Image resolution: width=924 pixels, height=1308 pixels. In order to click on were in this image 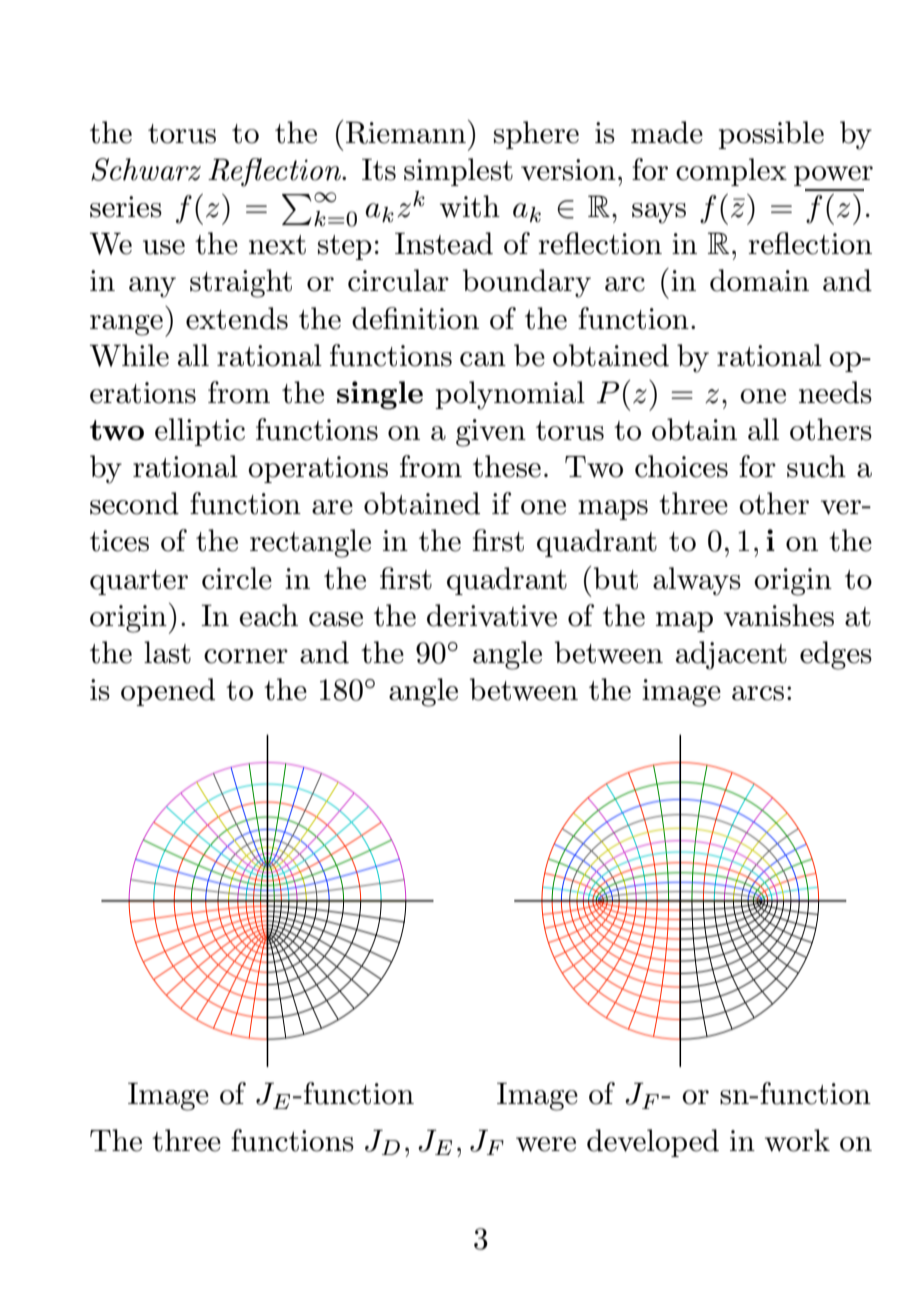, I will do `click(546, 1144)`.
